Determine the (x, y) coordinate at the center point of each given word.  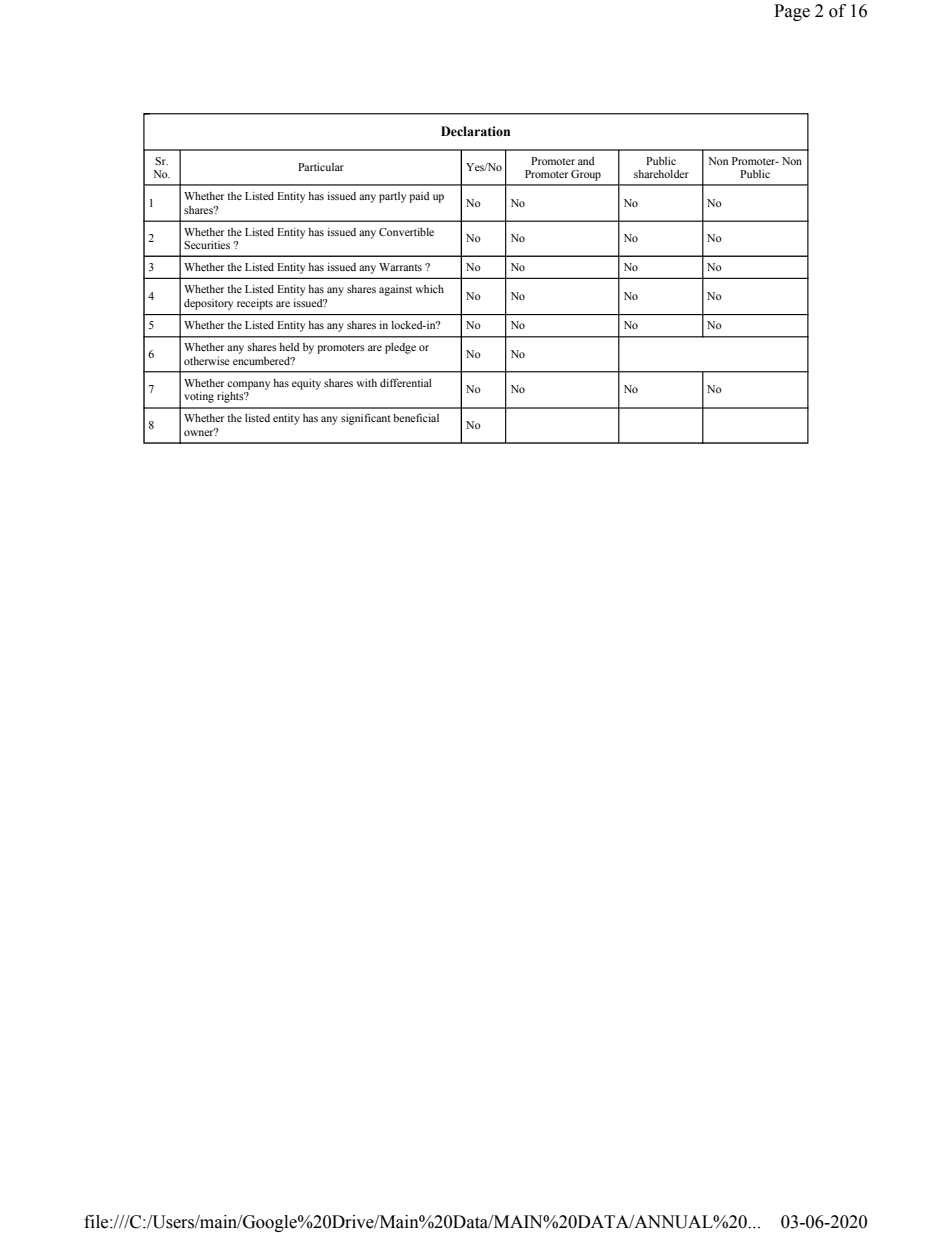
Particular (321, 167)
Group (586, 175)
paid (419, 197)
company (248, 385)
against (395, 290)
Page (792, 12)
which (430, 289)
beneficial (416, 417)
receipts (255, 304)
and (586, 161)
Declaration (475, 131)
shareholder (661, 174)
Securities (207, 245)
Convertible (406, 232)
